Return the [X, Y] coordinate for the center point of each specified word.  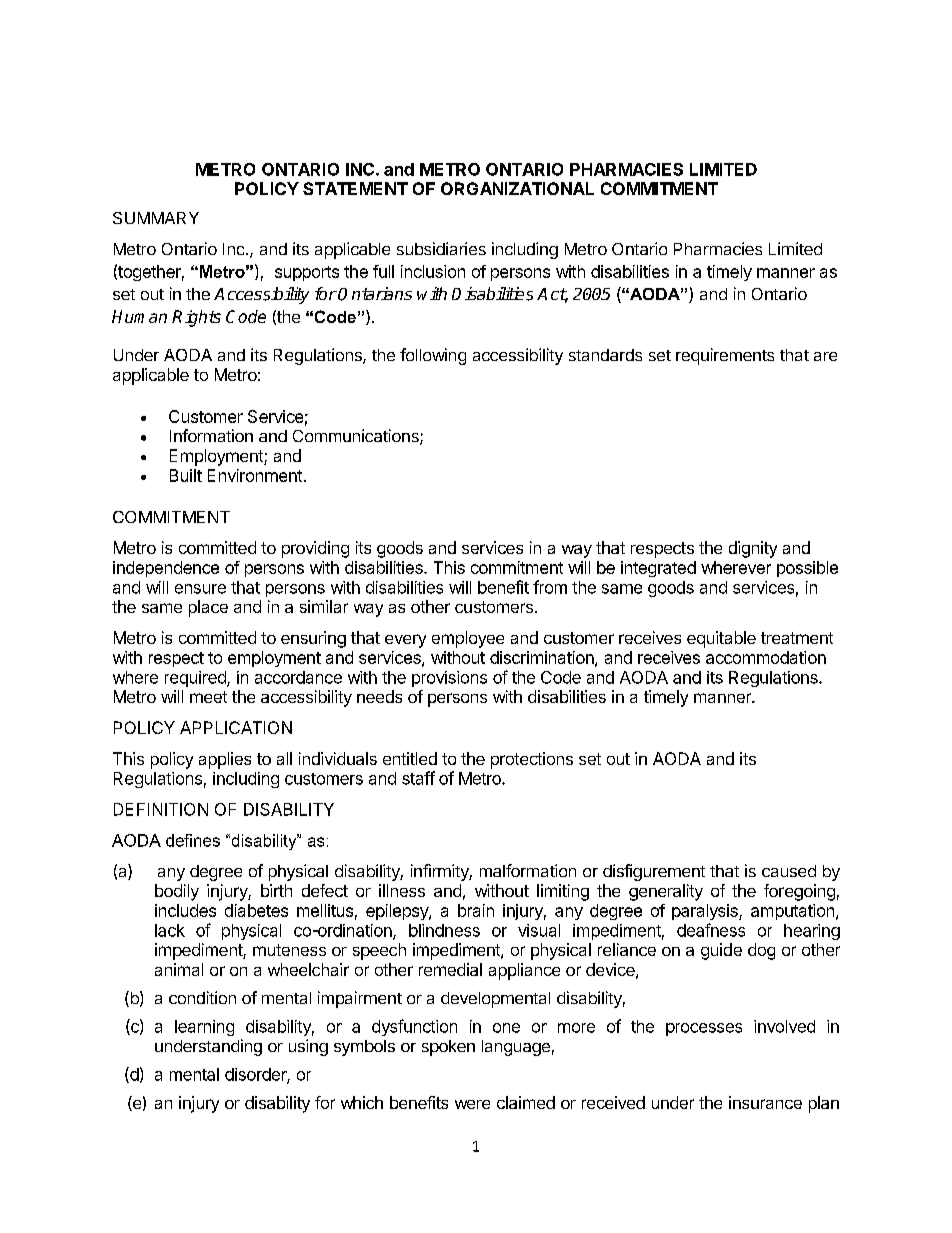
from [550, 587]
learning [204, 1028]
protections [532, 760]
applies [225, 760]
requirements [725, 356]
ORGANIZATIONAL [517, 188]
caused [789, 871]
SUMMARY [156, 218]
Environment [255, 475]
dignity [753, 549]
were [472, 1104]
